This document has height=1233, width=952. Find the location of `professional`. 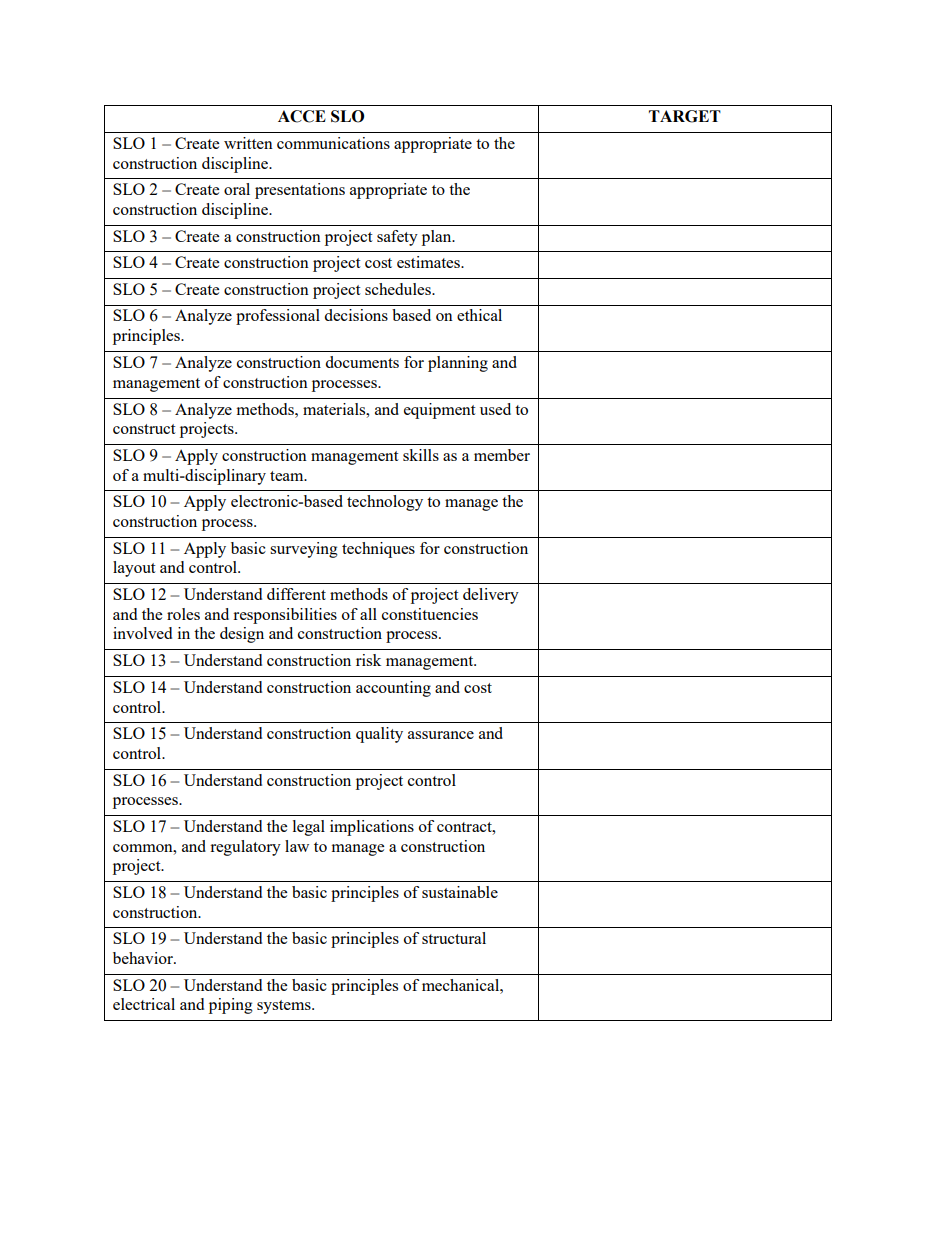

professional is located at coordinates (278, 317).
